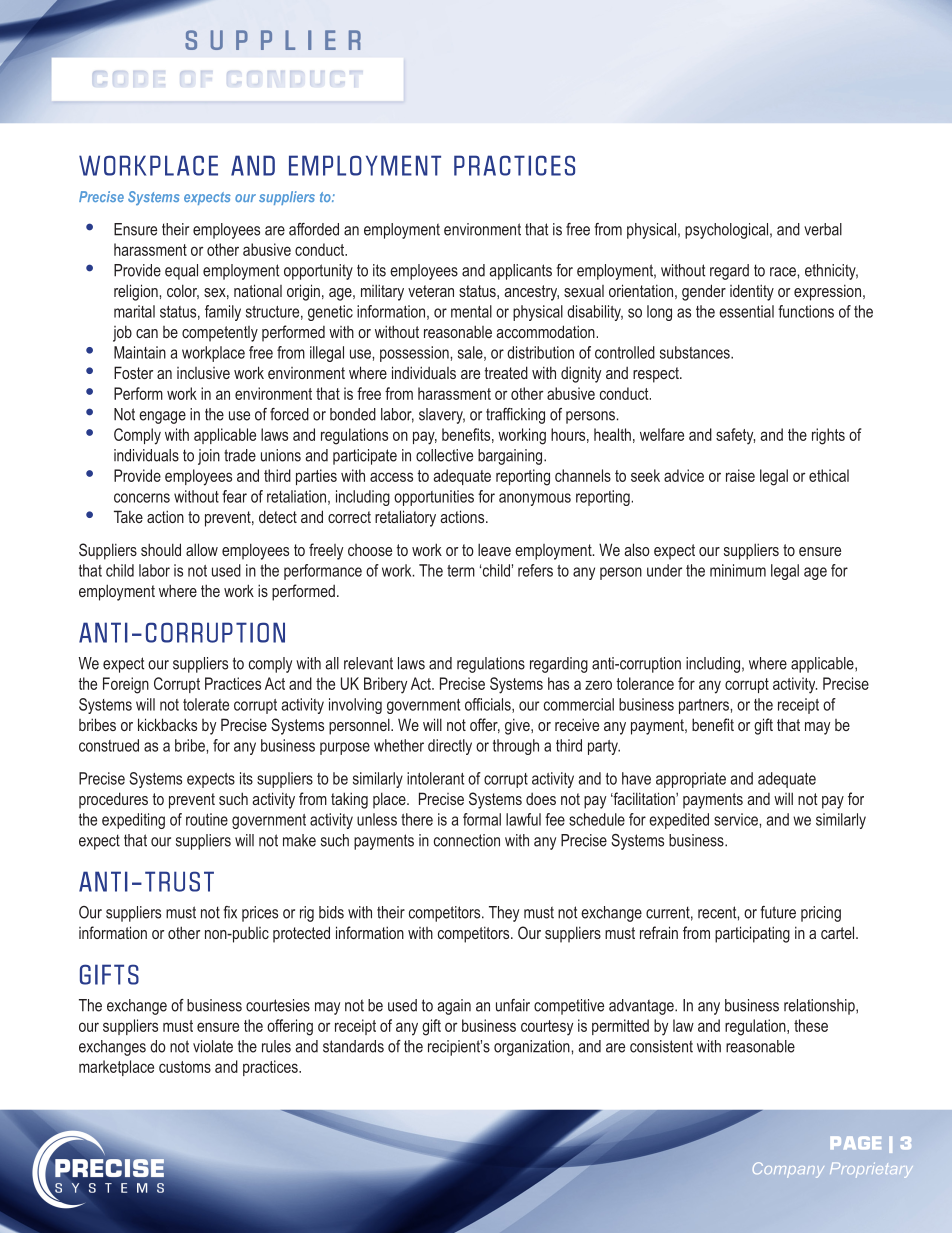  What do you see at coordinates (511, 457) in the screenshot?
I see `bargaining` at bounding box center [511, 457].
